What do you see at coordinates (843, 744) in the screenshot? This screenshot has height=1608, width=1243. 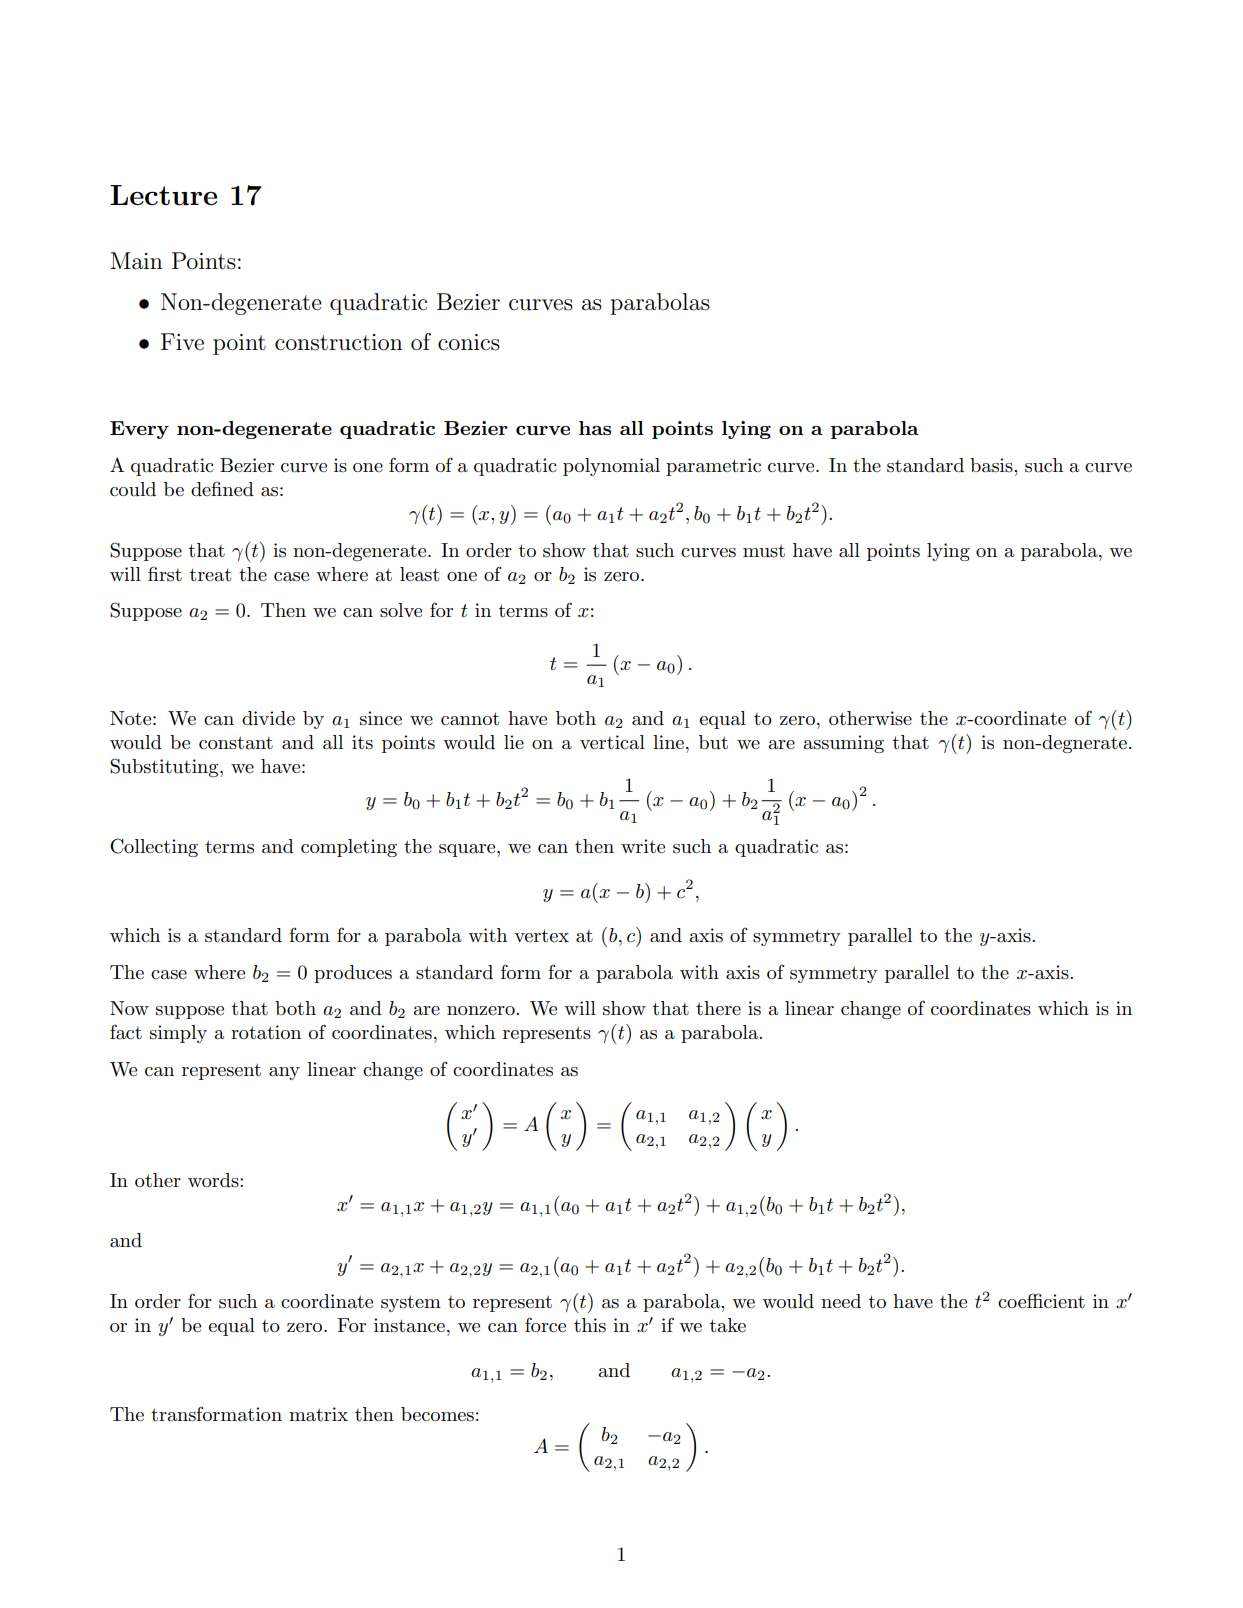 I see `assuming` at bounding box center [843, 744].
